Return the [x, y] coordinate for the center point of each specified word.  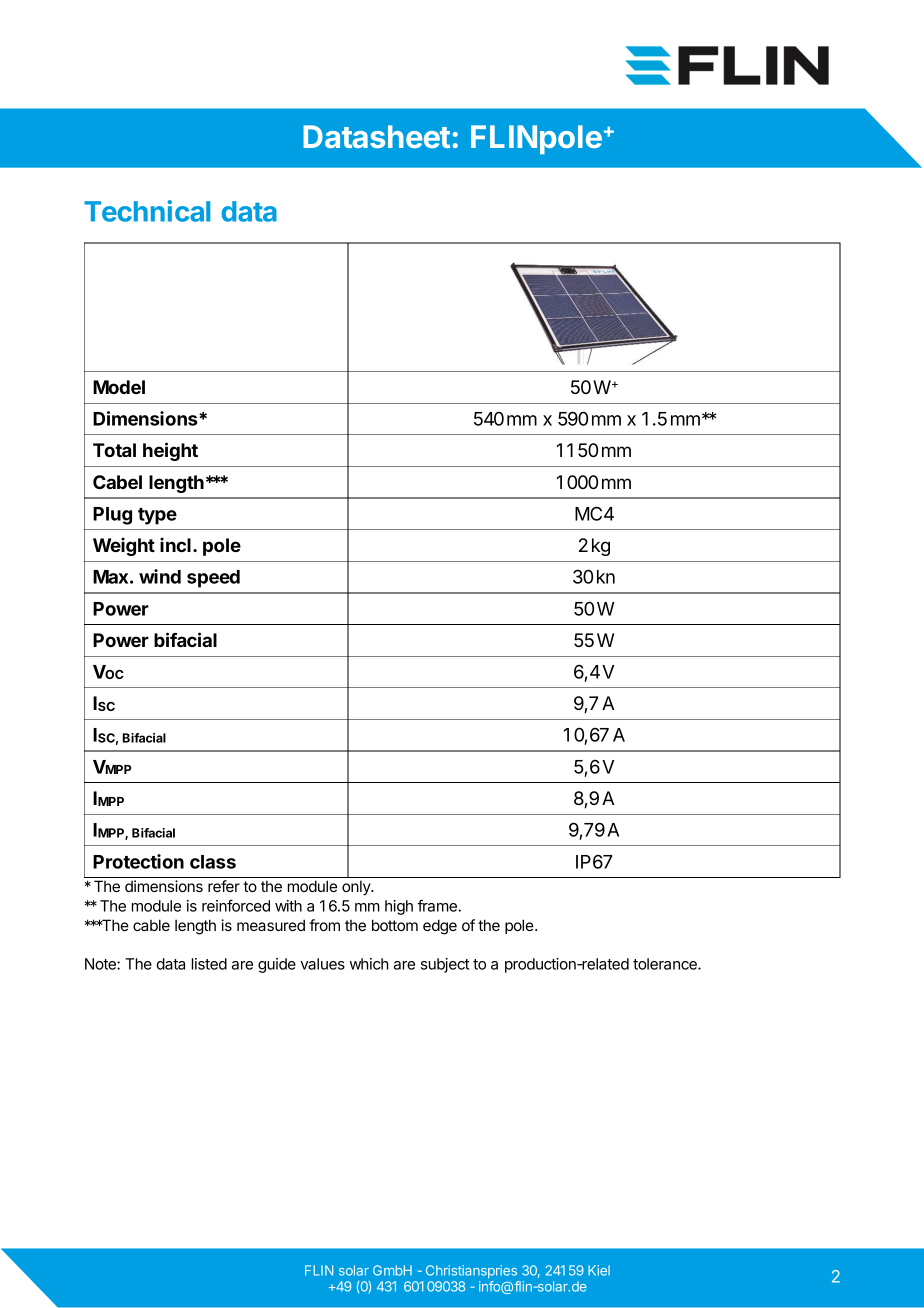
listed [209, 964]
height [170, 451]
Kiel [599, 1270]
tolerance [666, 964]
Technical [147, 211]
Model [119, 387]
